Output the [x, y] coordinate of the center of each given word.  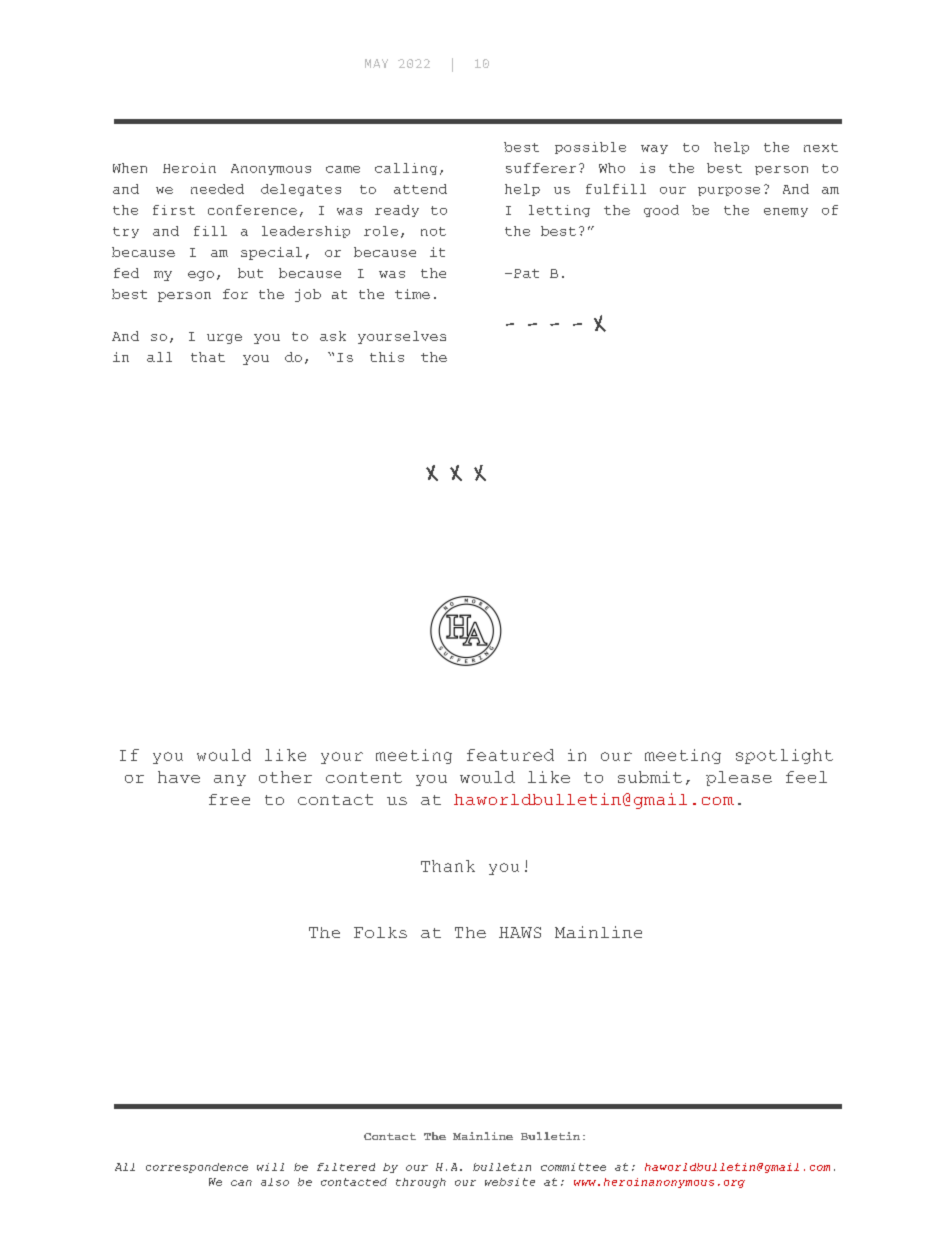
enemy [786, 212]
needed [217, 189]
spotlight [784, 756]
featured [510, 755]
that [208, 357]
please [739, 778]
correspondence [197, 1168]
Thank [448, 866]
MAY [376, 63]
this [387, 357]
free [229, 799]
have [179, 777]
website [510, 1182]
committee [573, 1167]
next [821, 147]
